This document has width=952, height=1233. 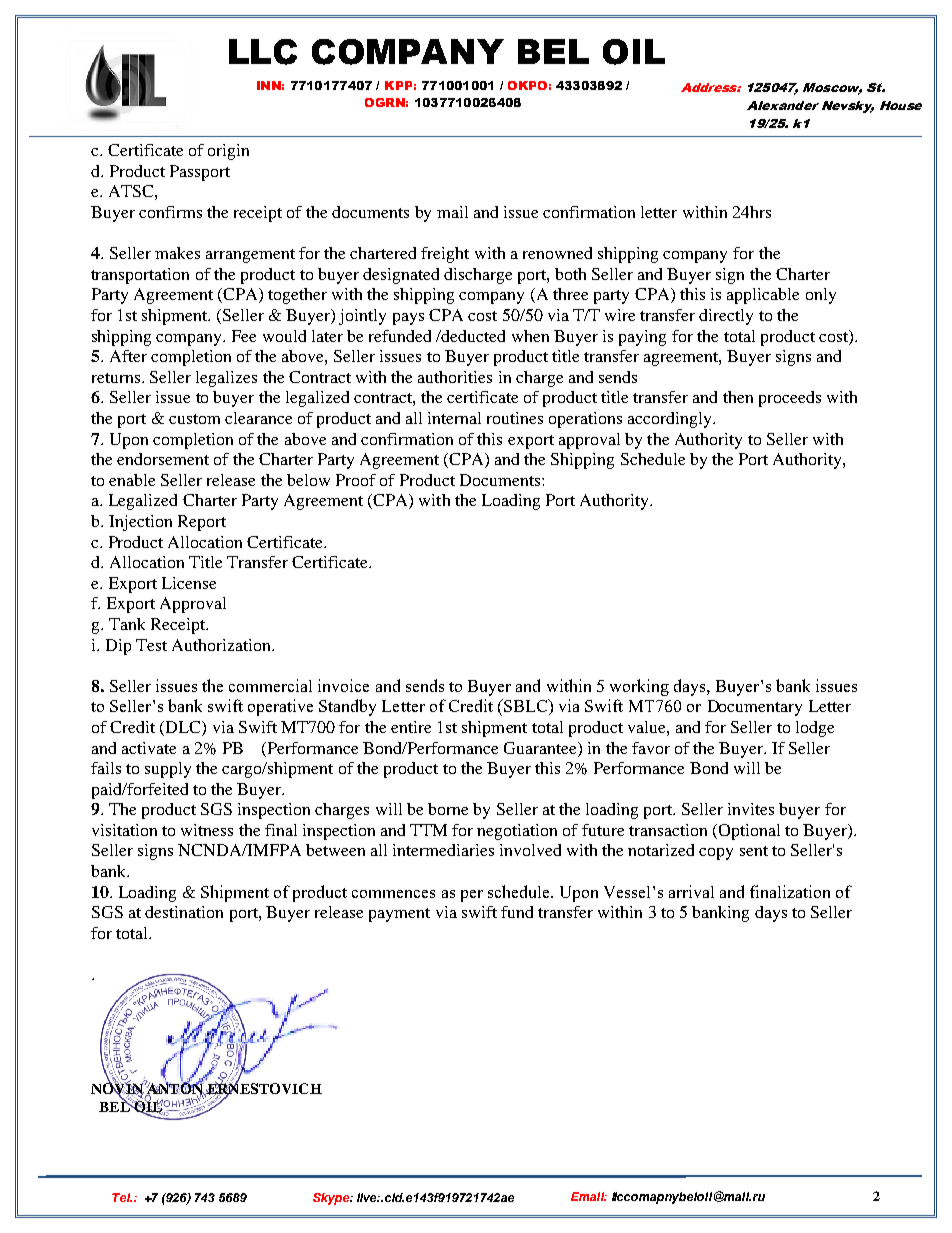 What do you see at coordinates (443, 850) in the document?
I see `intermediaries` at bounding box center [443, 850].
